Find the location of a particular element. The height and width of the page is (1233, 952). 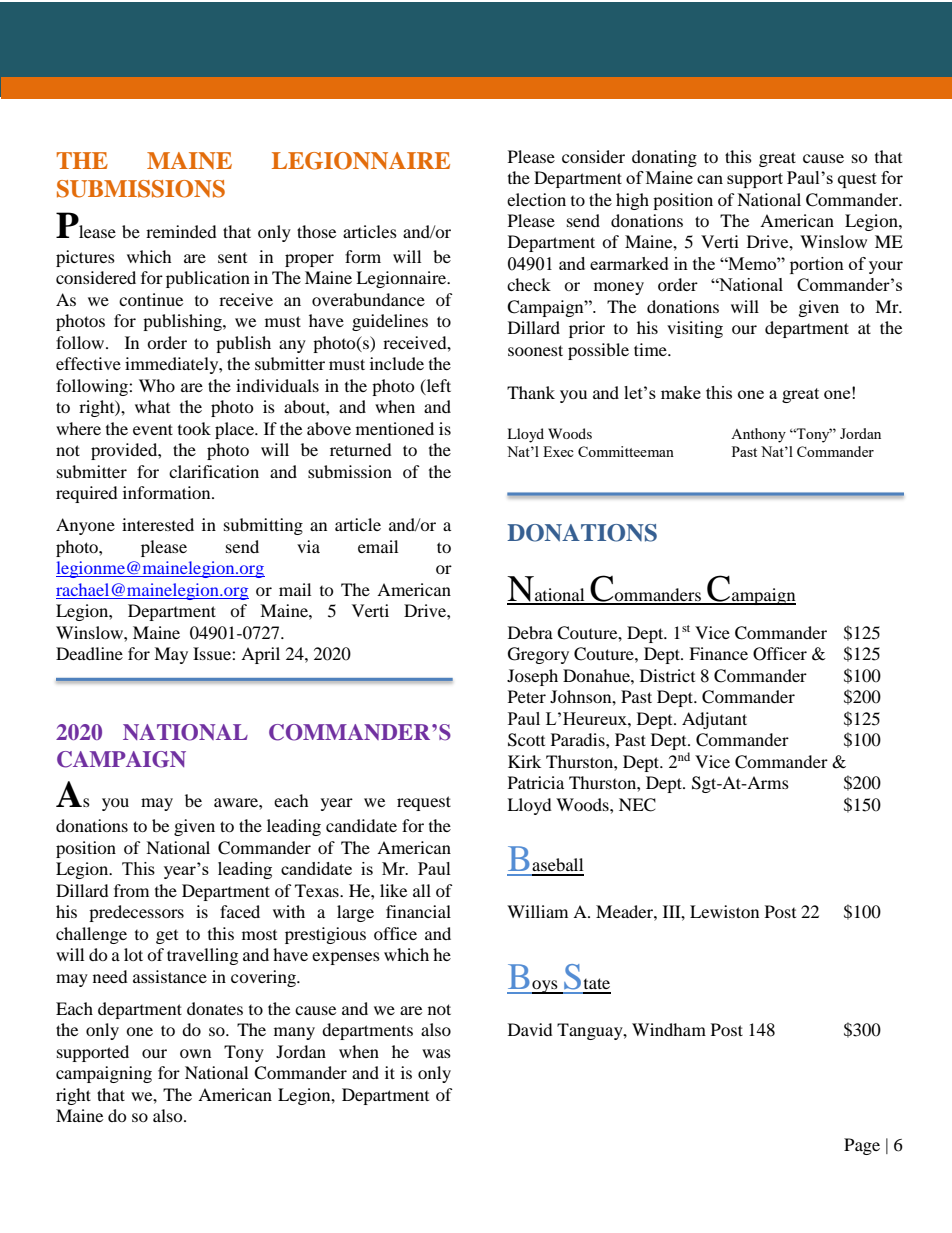

portion is located at coordinates (817, 265).
